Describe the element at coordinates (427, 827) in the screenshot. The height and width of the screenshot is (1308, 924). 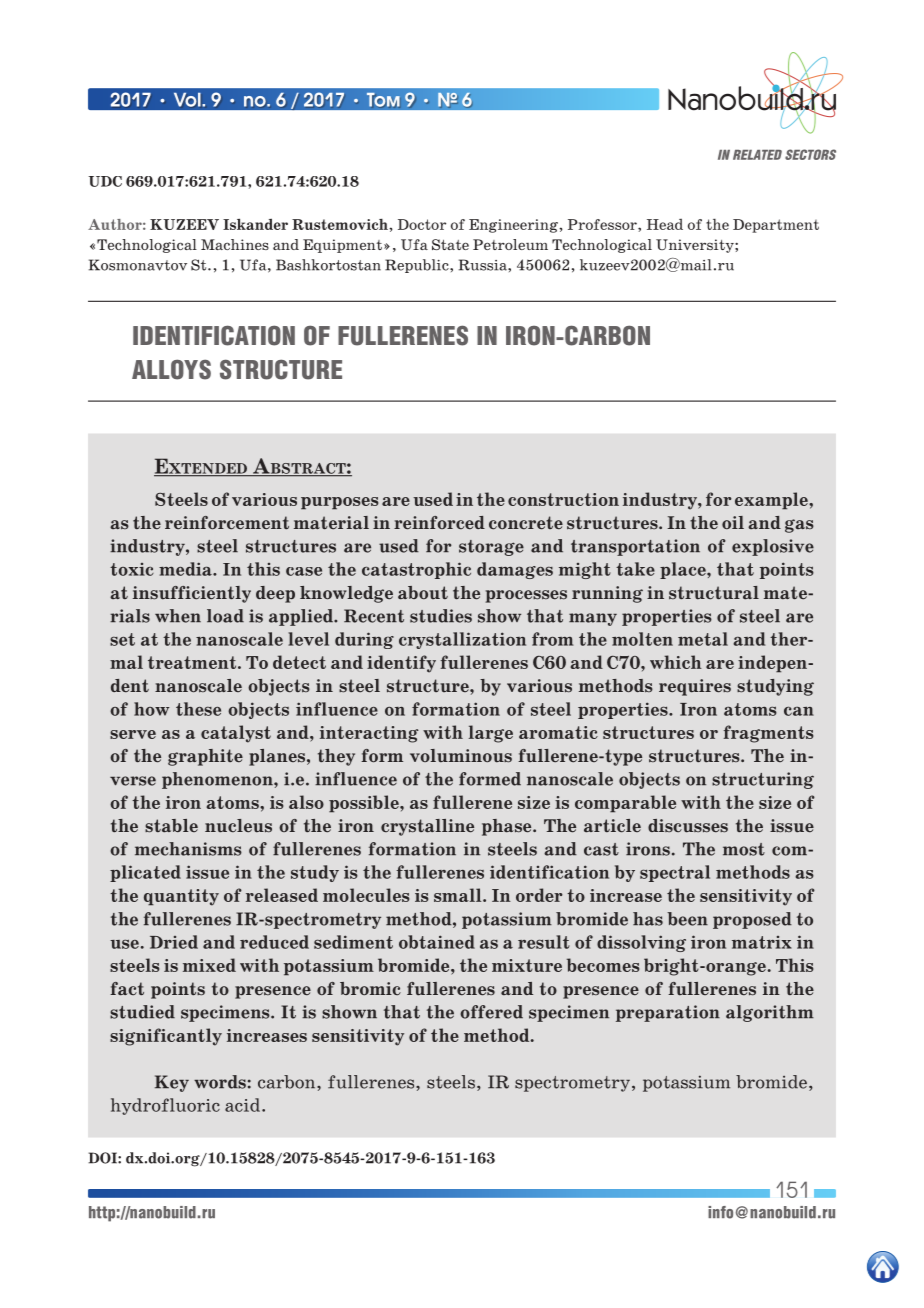
I see `crystalline` at that location.
